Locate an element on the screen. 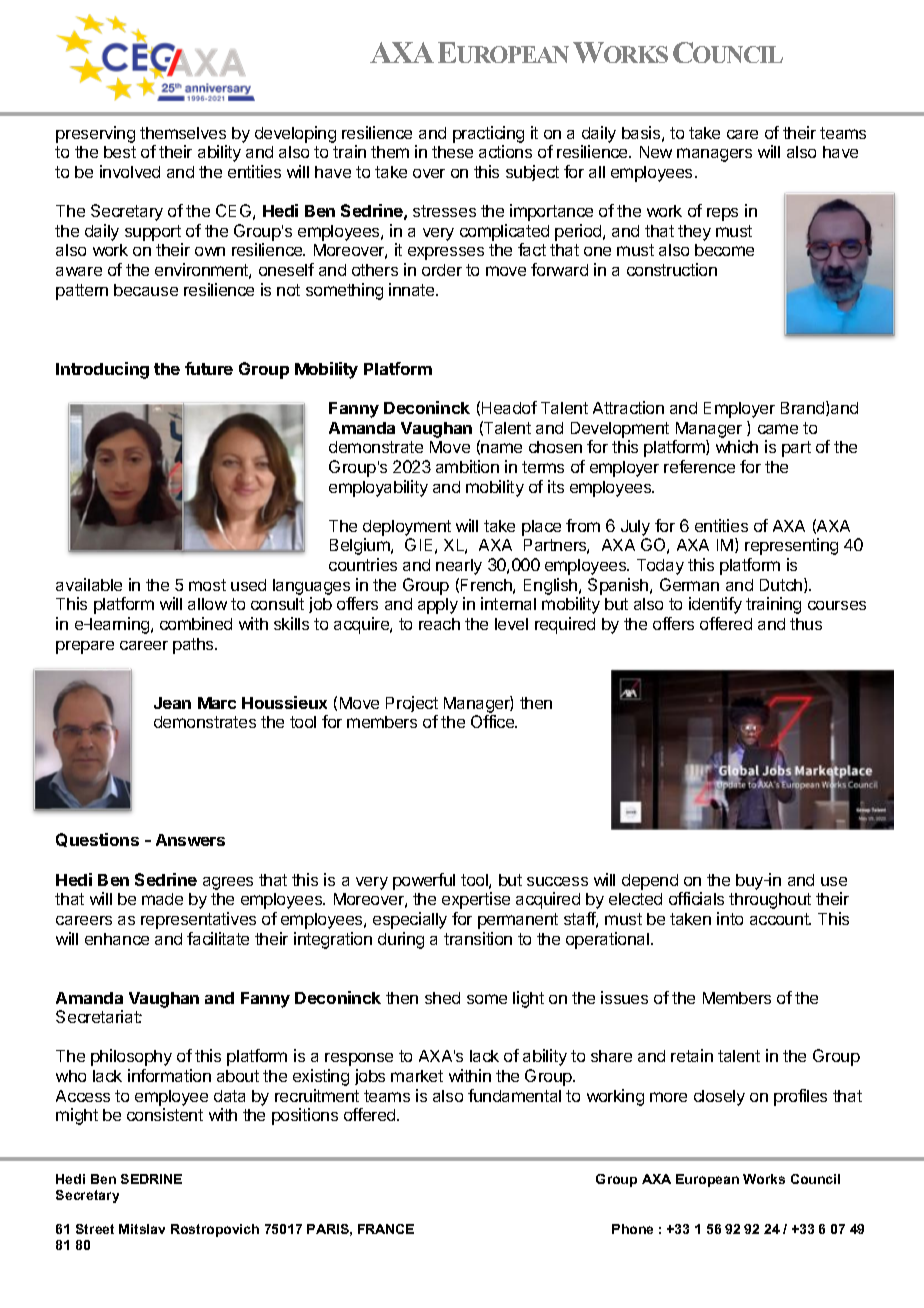 The width and height of the screenshot is (924, 1308). involved is located at coordinates (130, 171).
